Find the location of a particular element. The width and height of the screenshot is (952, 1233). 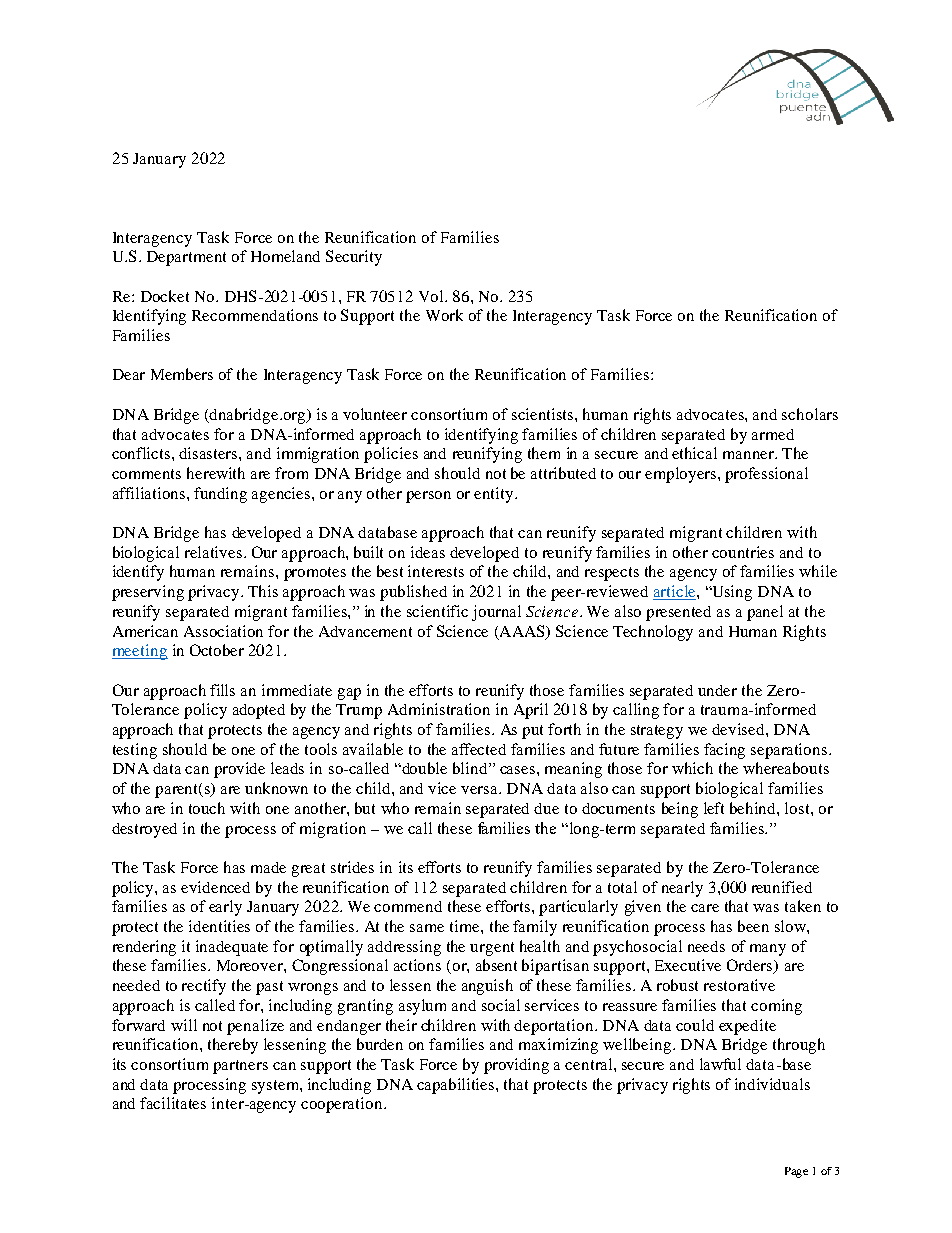

professional is located at coordinates (766, 475).
